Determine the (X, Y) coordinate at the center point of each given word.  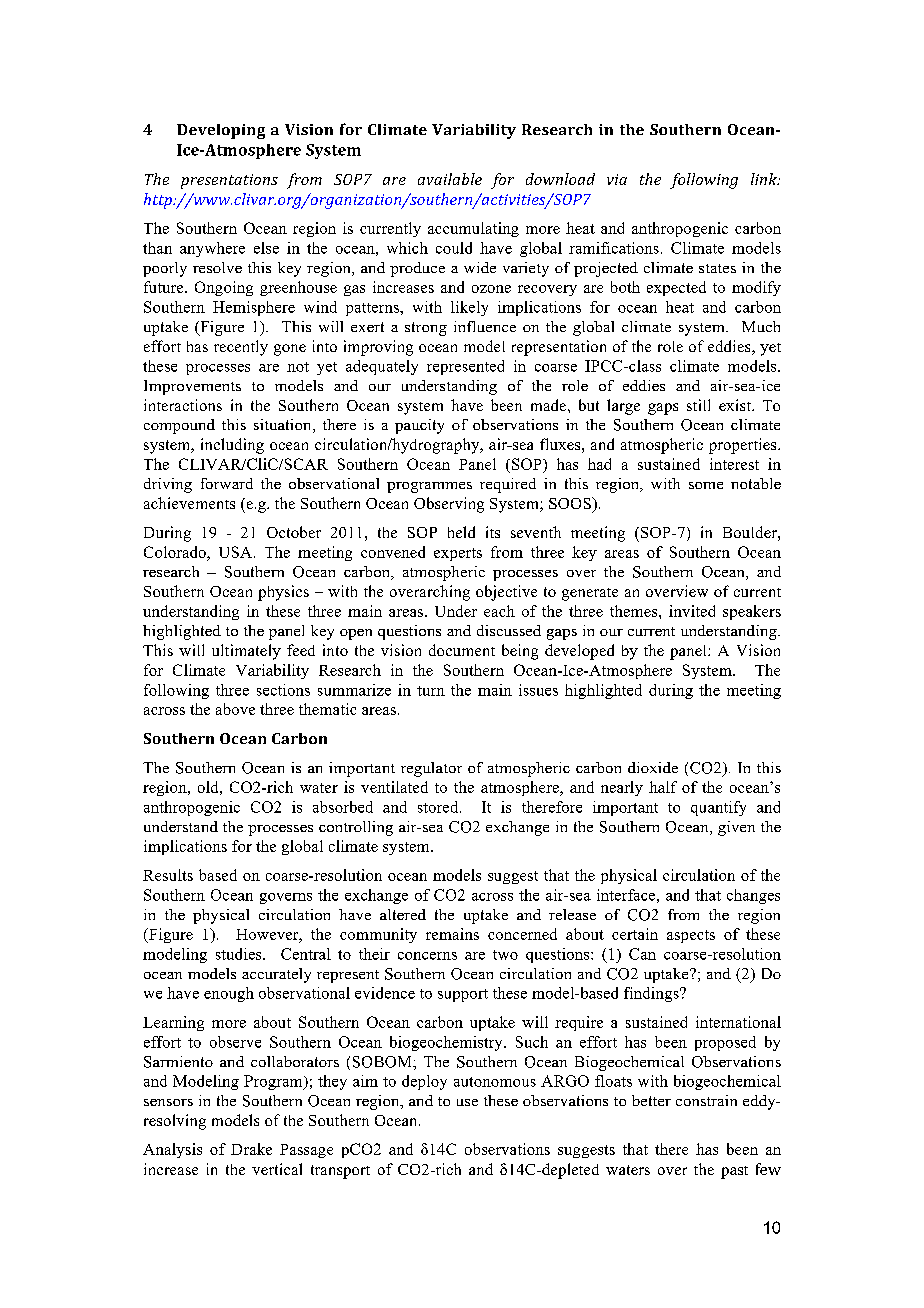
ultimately (246, 652)
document (462, 650)
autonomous (495, 1082)
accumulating (473, 229)
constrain (706, 1100)
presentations (229, 181)
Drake (251, 1149)
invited (692, 611)
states (717, 268)
